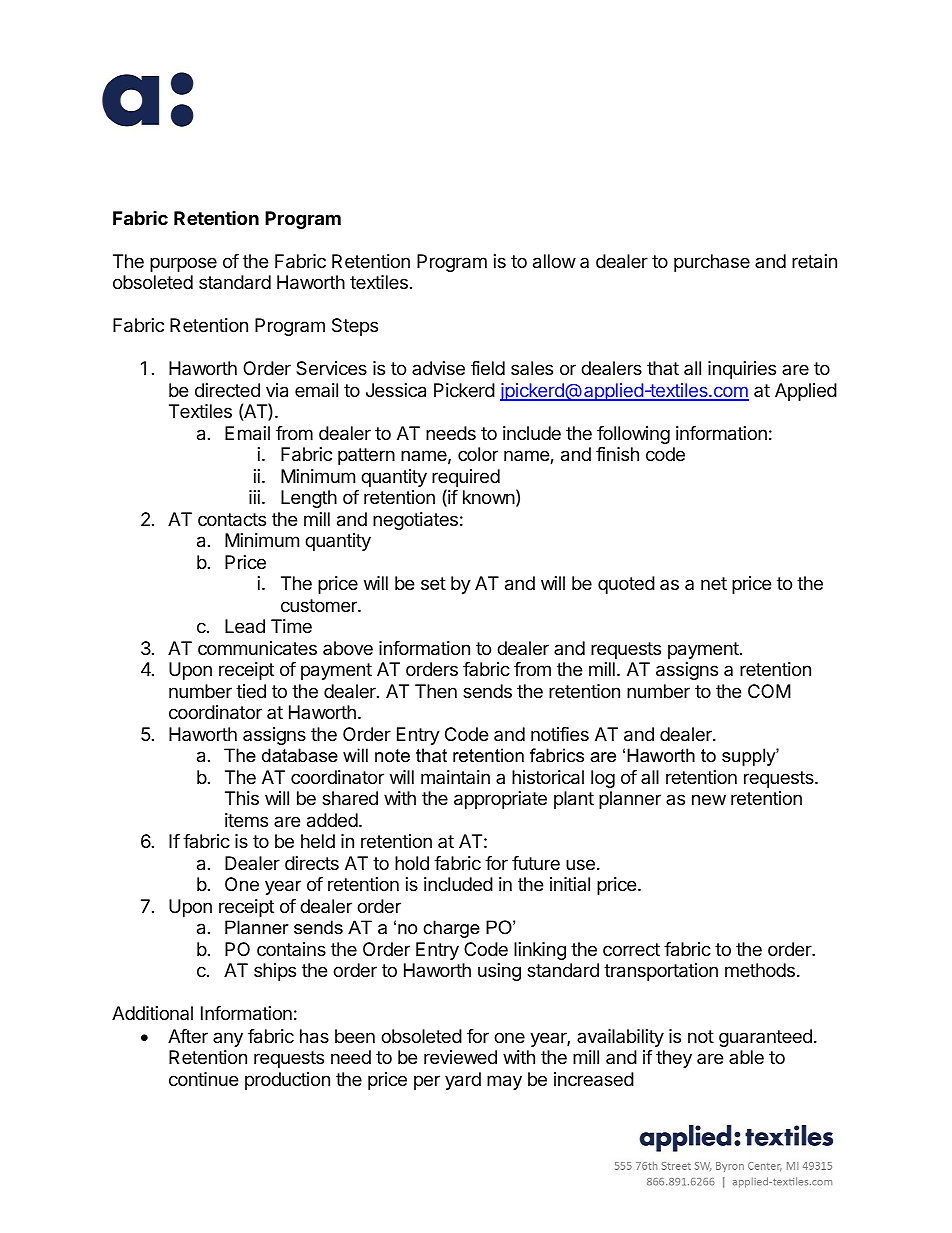 The image size is (952, 1233). I want to click on appropriate, so click(500, 800).
